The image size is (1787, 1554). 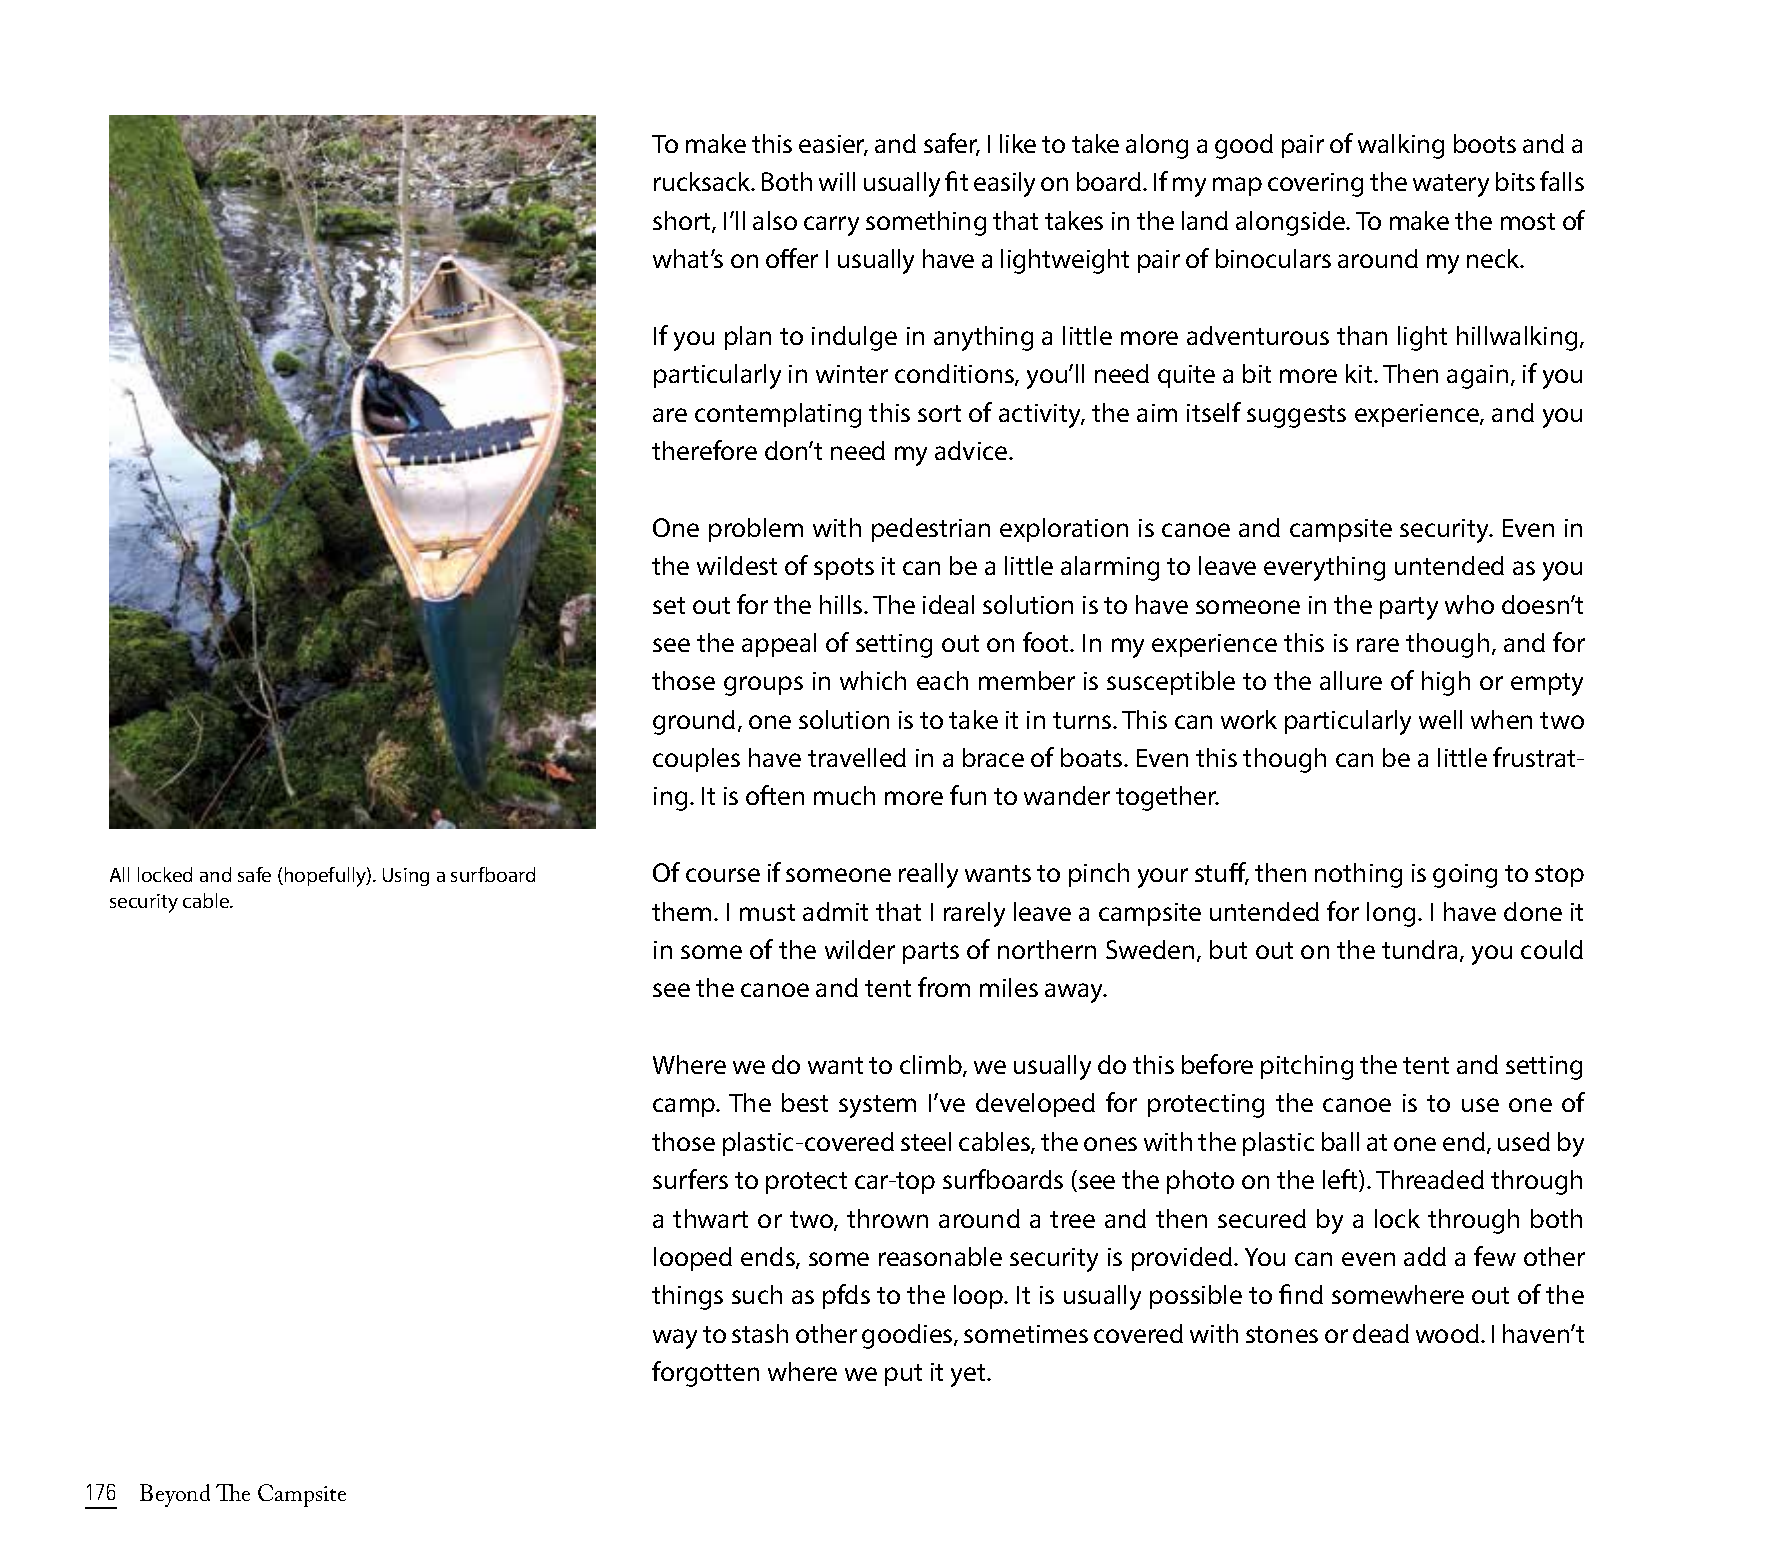 What do you see at coordinates (690, 1179) in the screenshot?
I see `surfers` at bounding box center [690, 1179].
